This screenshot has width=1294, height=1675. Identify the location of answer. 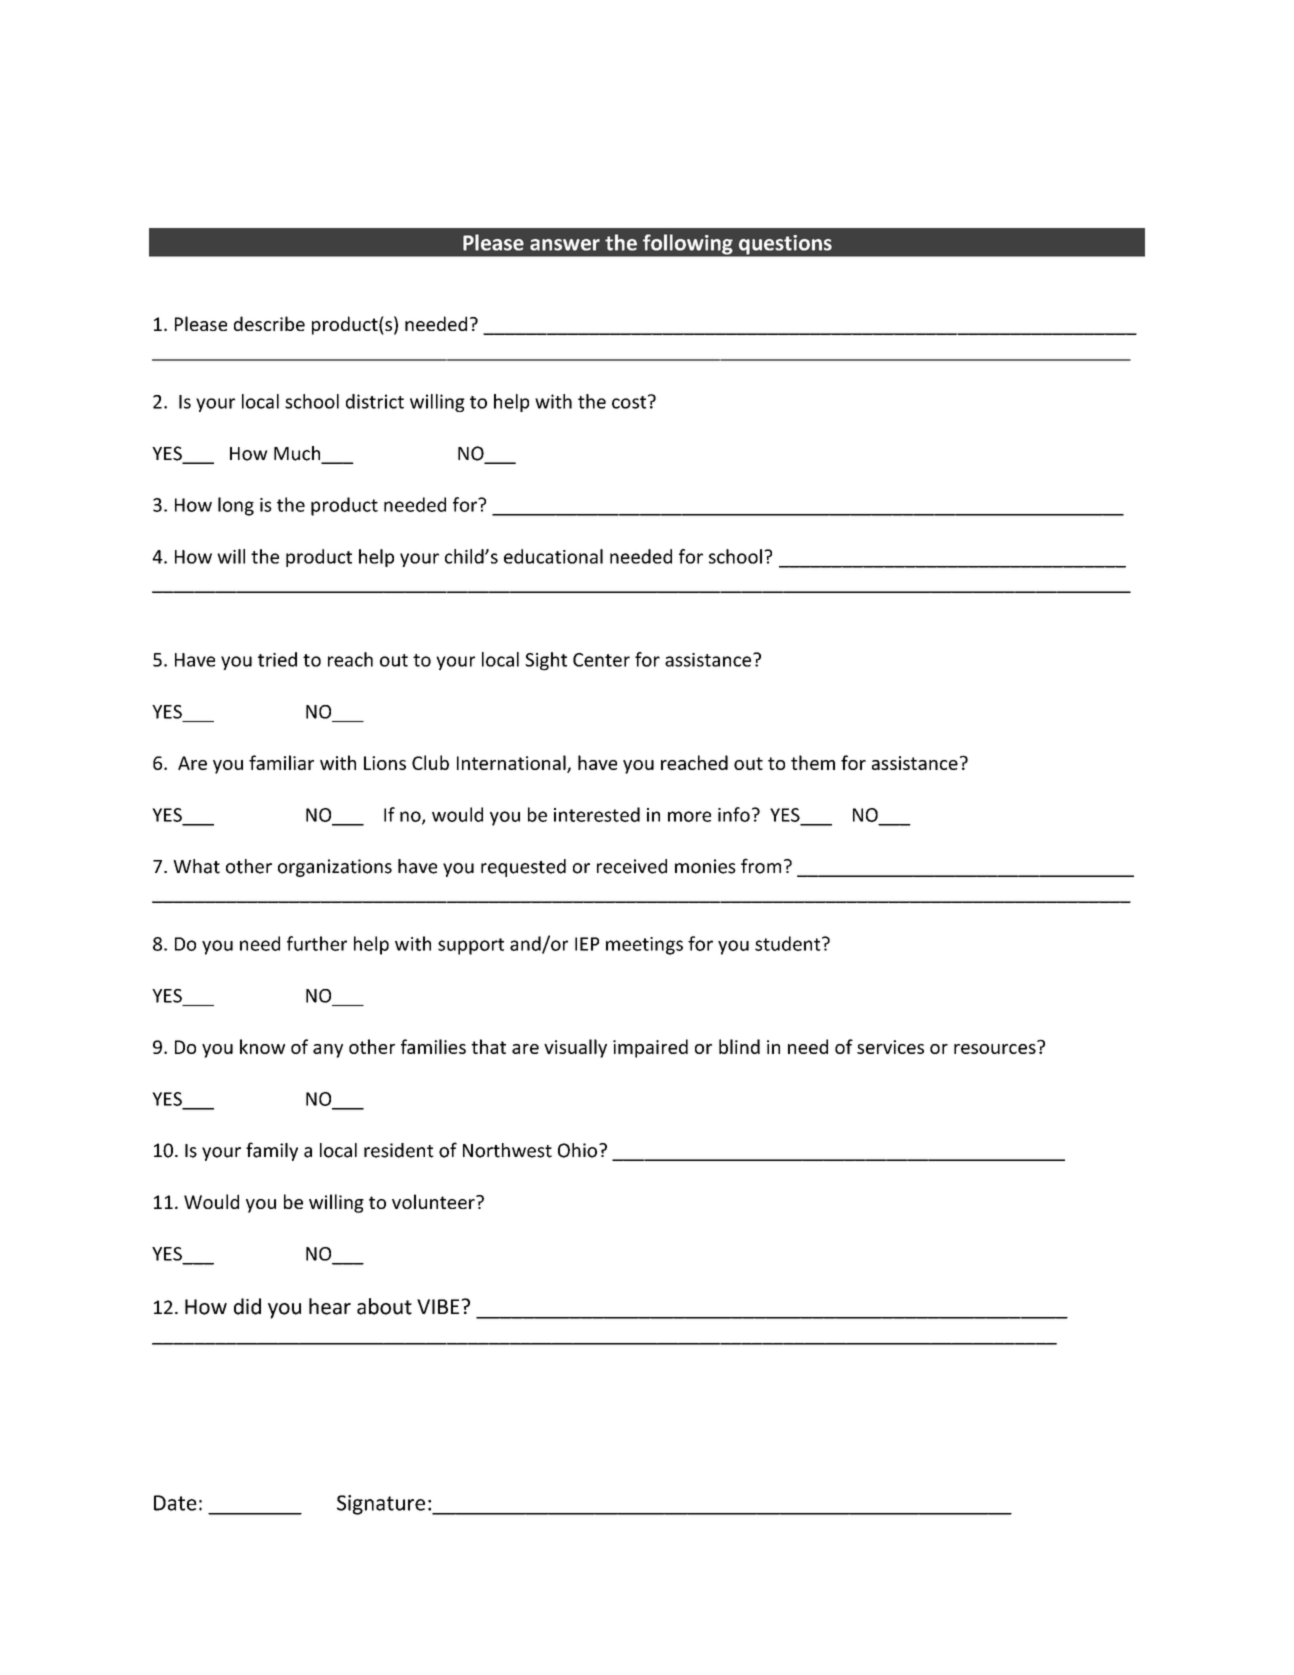
(565, 245).
